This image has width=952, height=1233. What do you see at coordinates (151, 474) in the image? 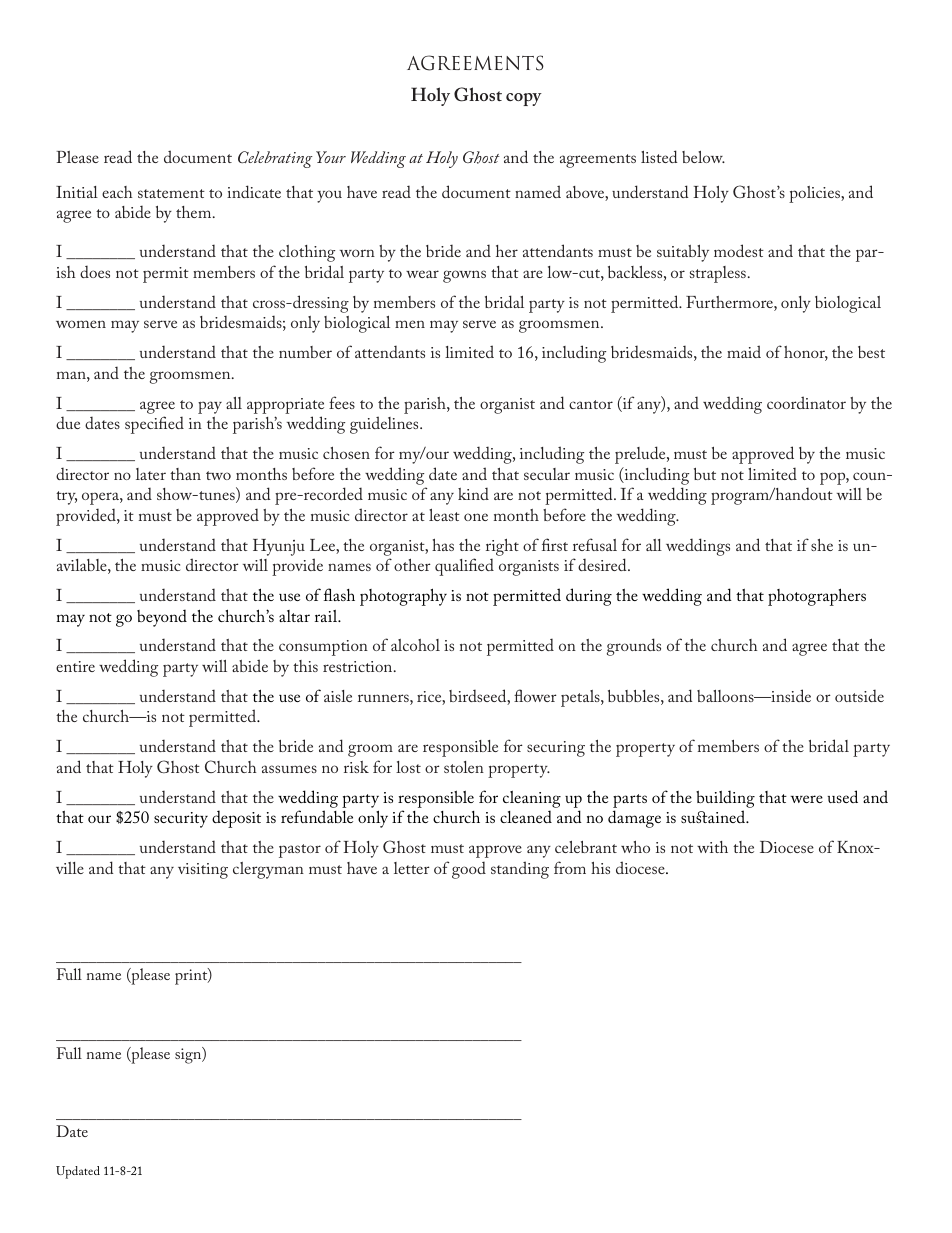
I see `later` at bounding box center [151, 474].
